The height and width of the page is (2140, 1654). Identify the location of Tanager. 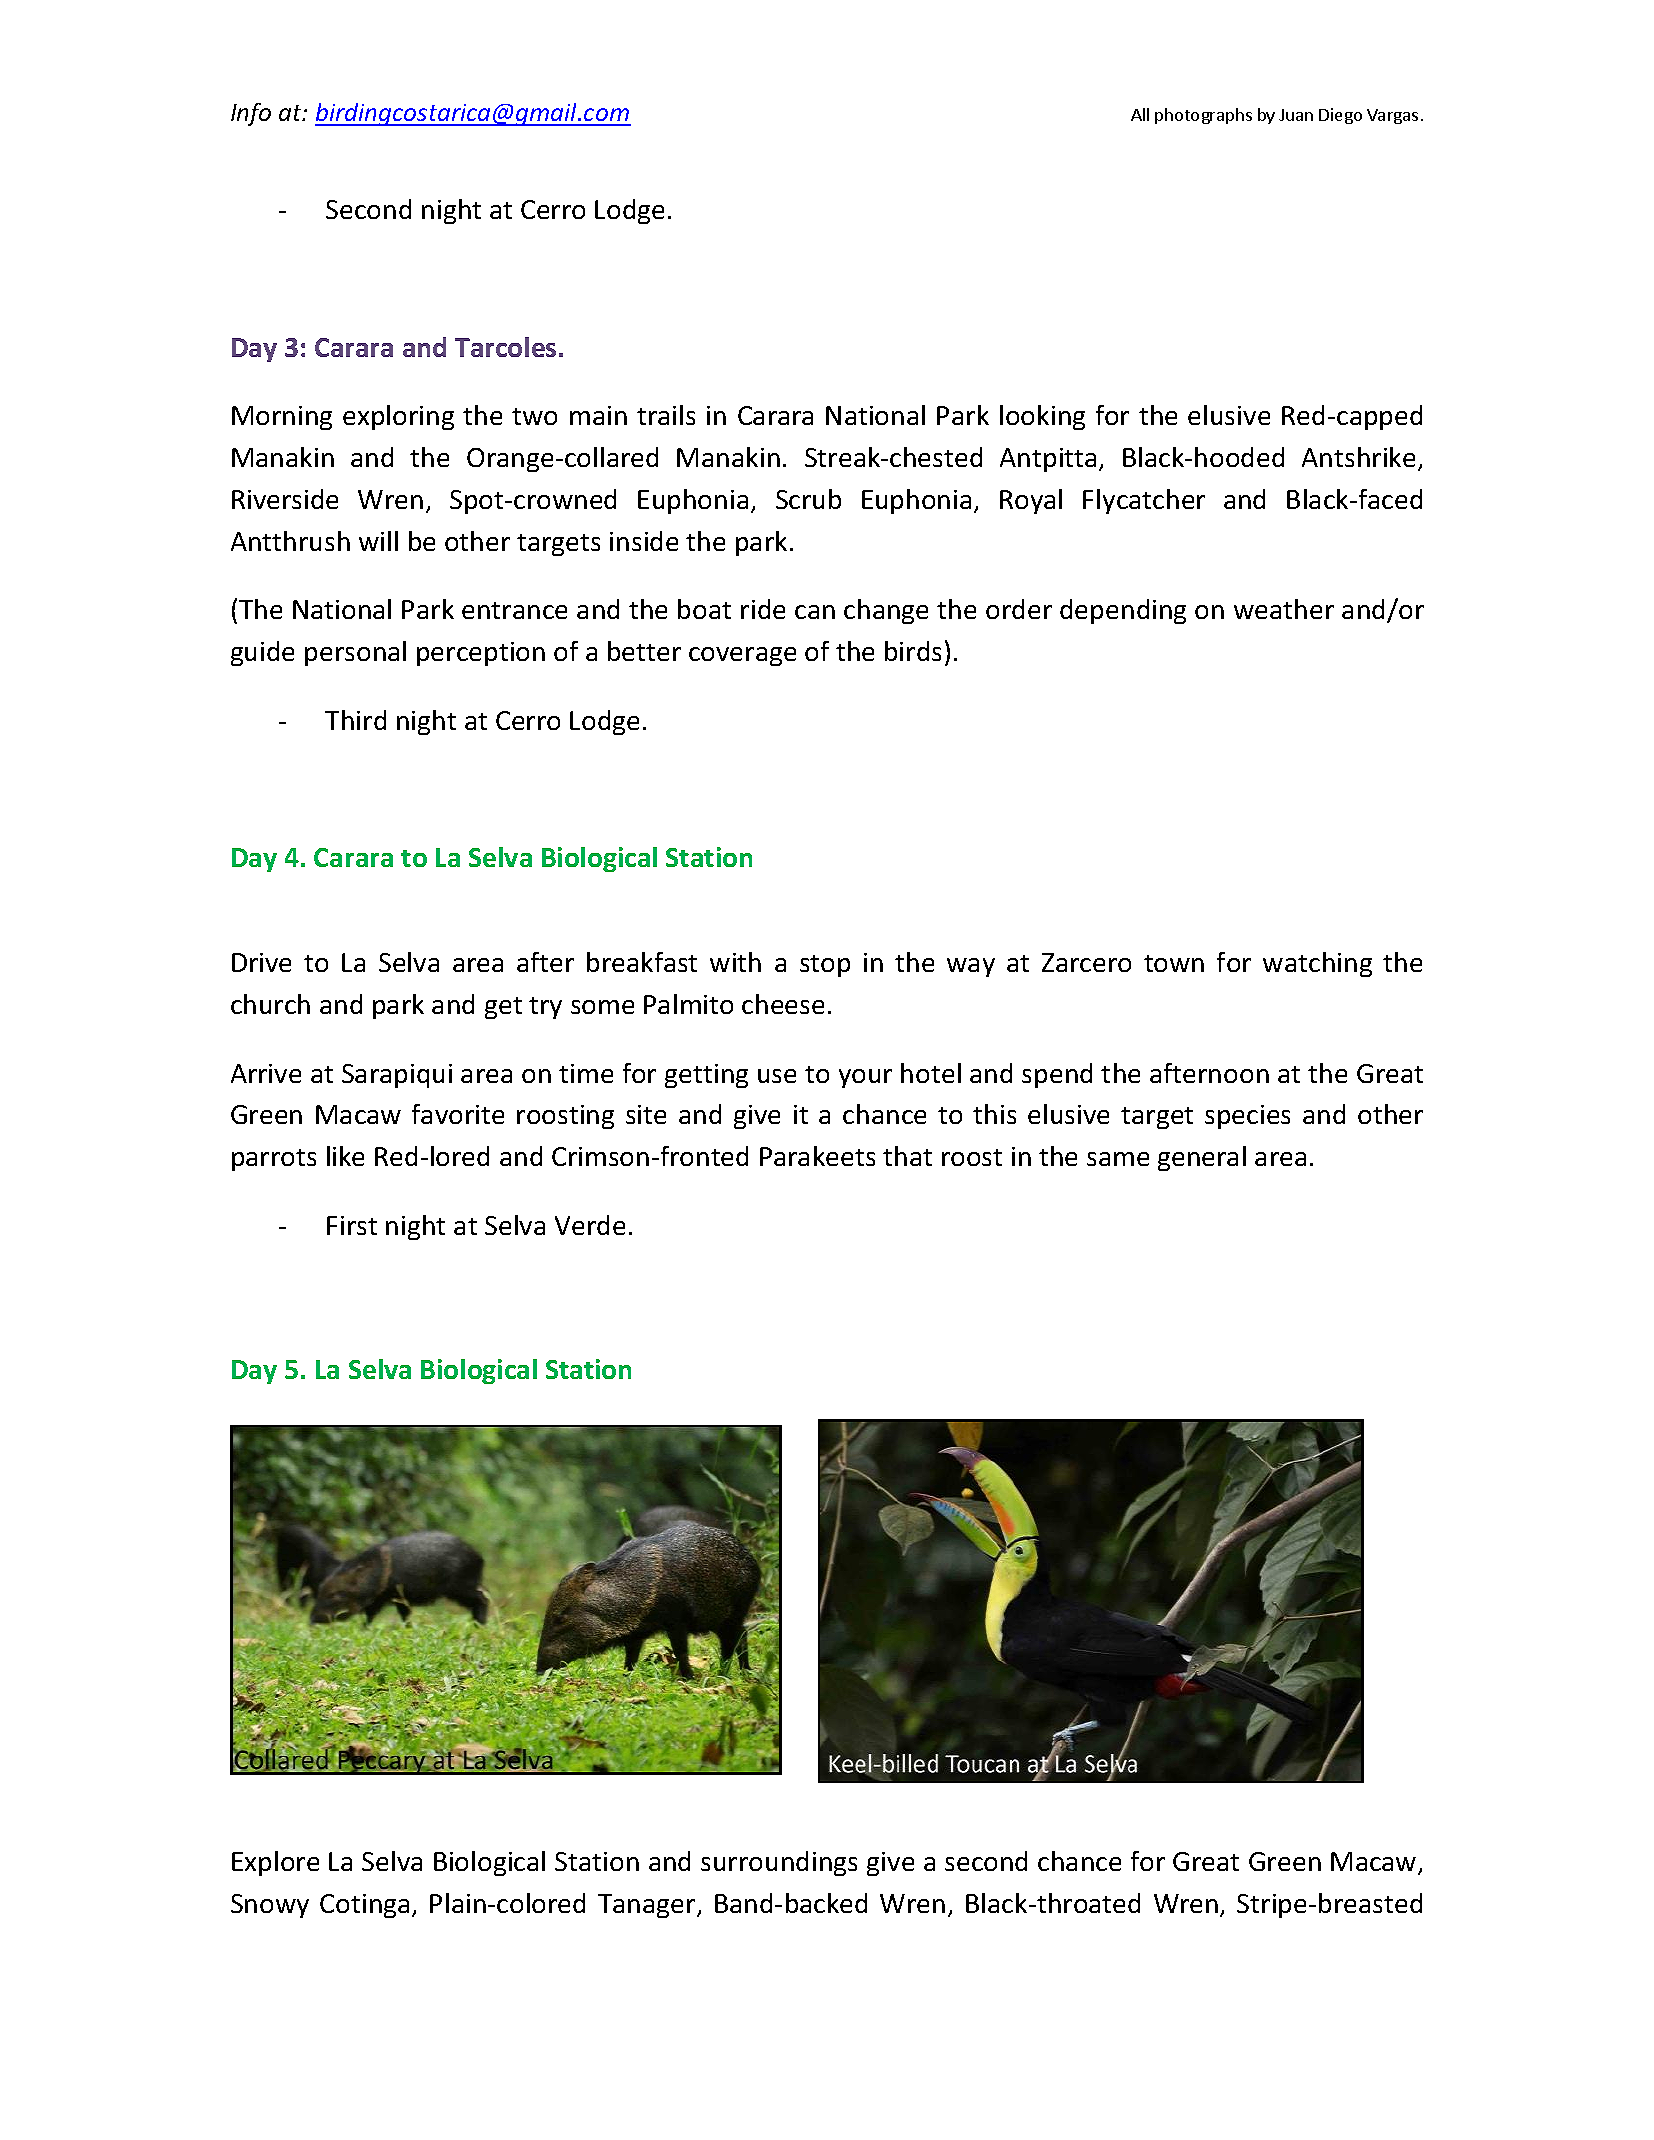
(648, 1906).
